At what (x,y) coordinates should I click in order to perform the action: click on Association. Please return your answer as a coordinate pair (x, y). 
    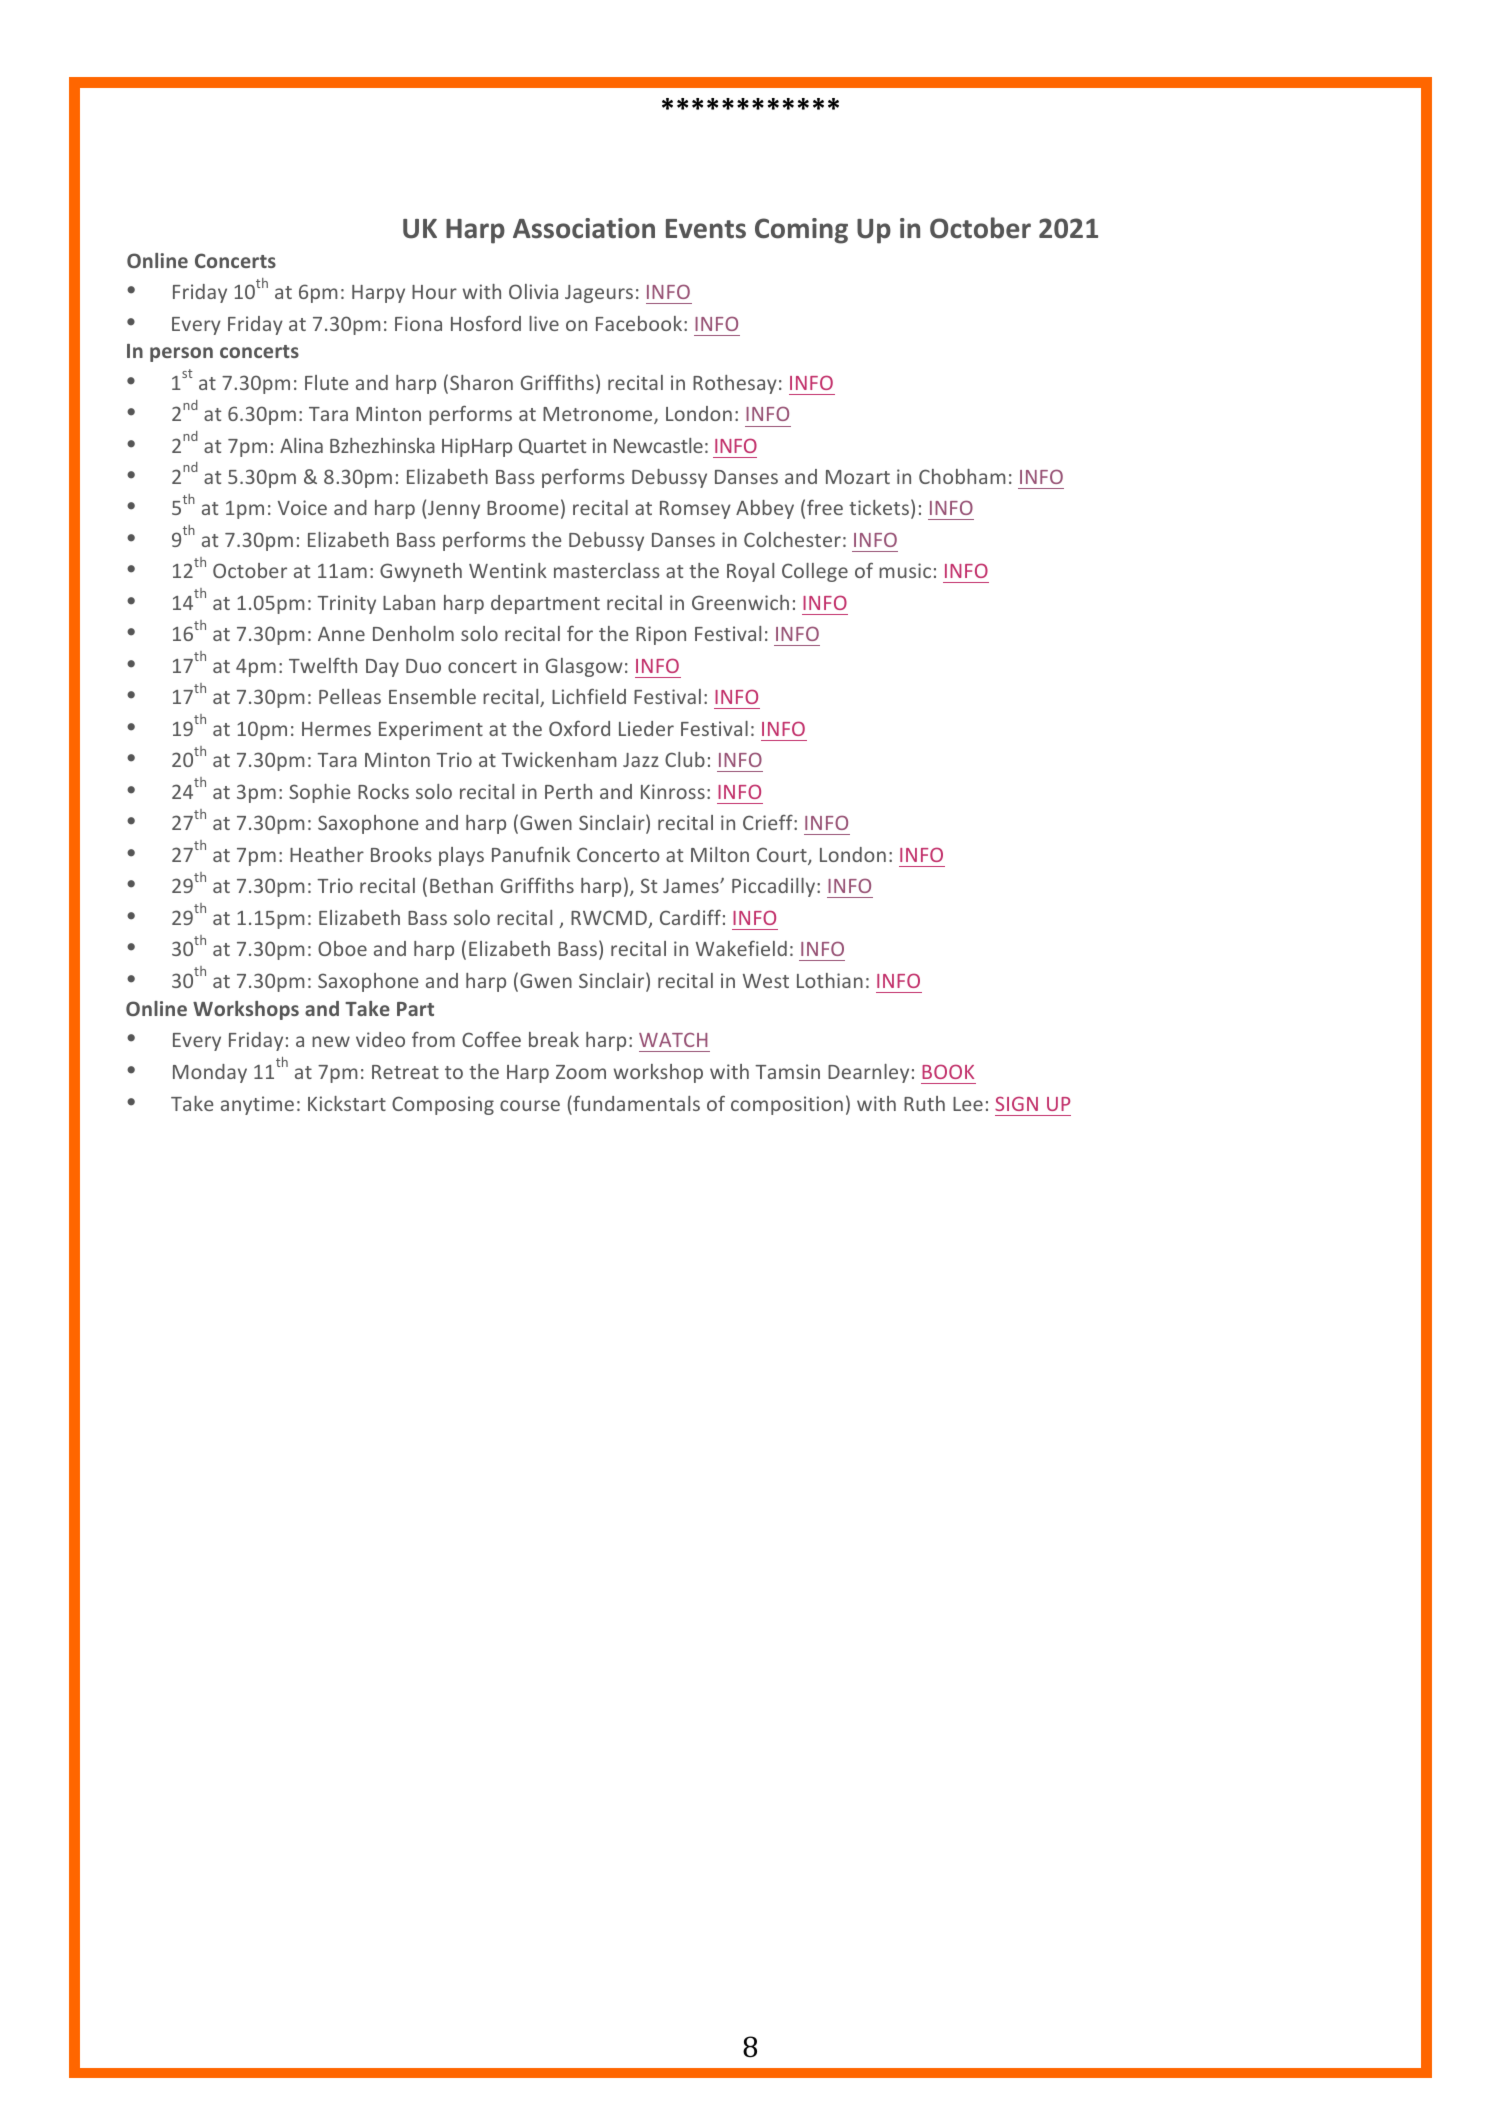
    Looking at the image, I should click on (584, 228).
